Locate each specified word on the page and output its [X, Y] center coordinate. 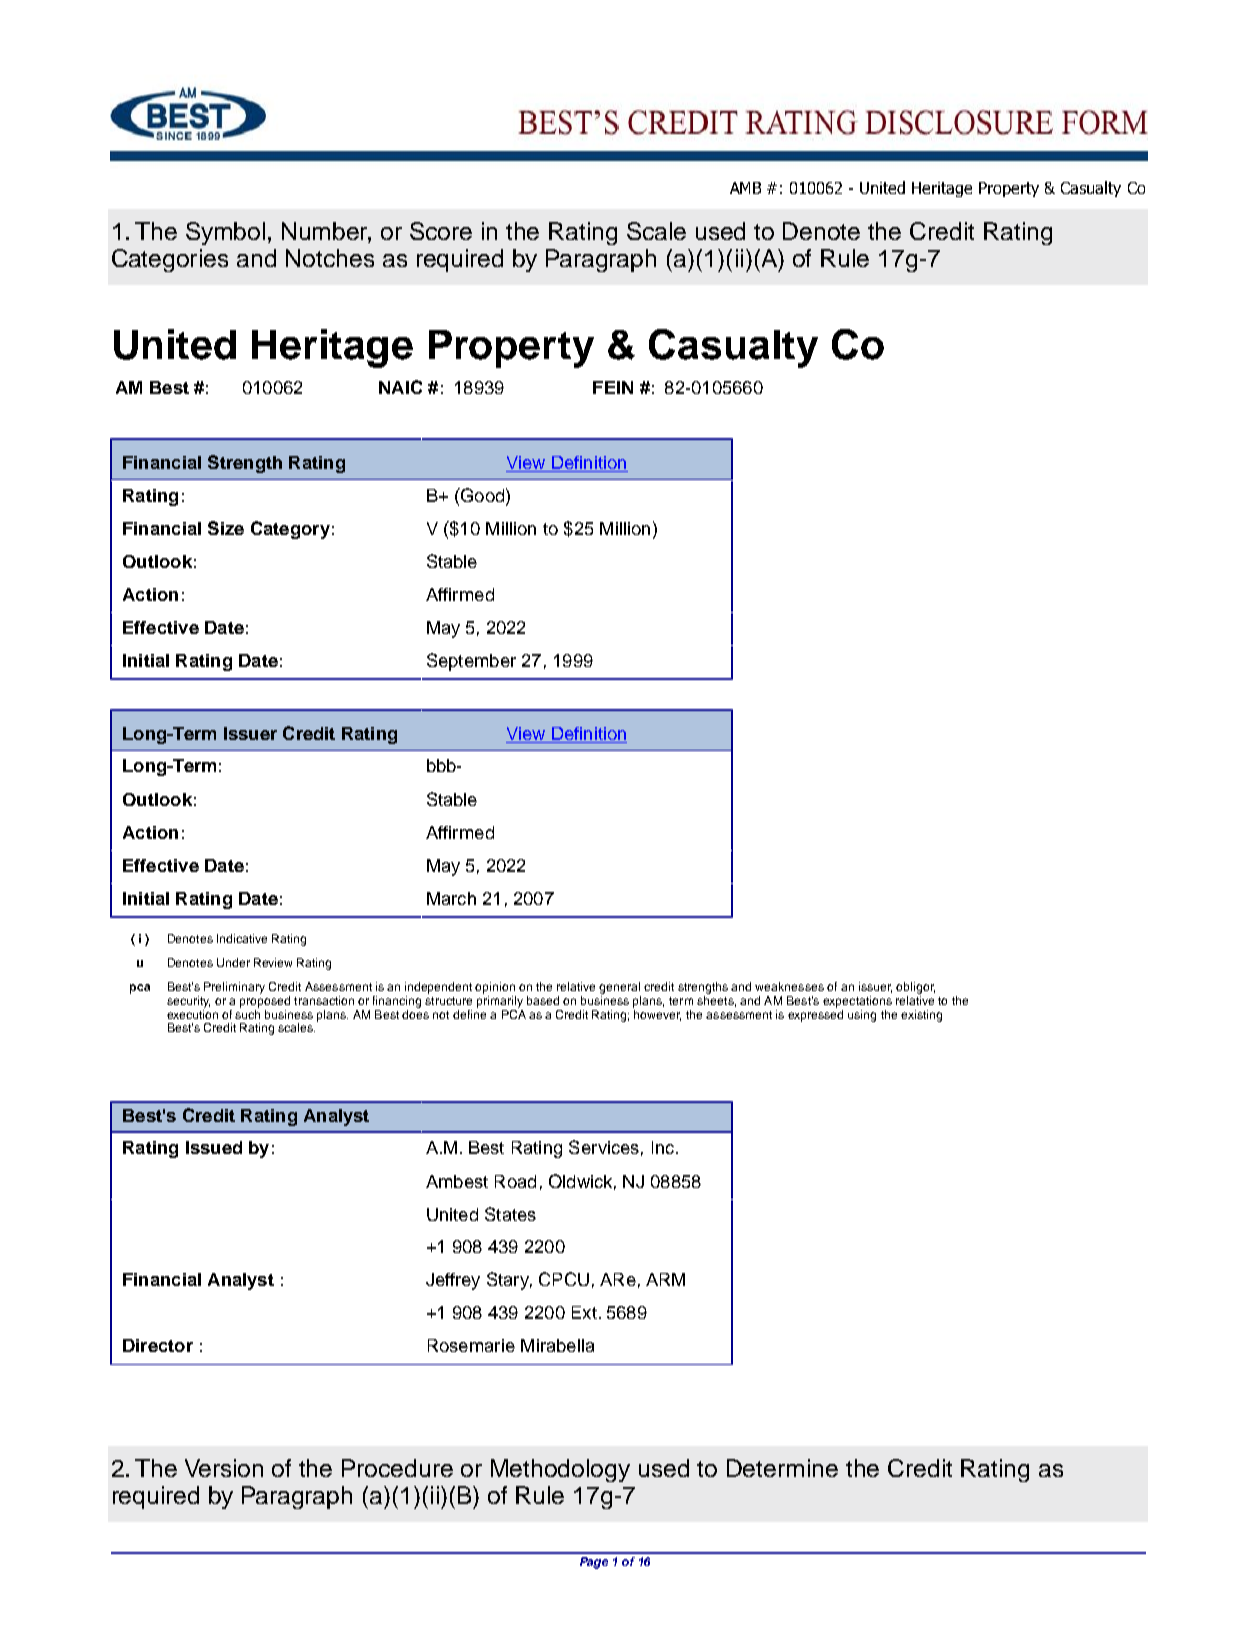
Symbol [225, 233]
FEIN [613, 387]
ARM [665, 1279]
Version [224, 1468]
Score [441, 231]
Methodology [560, 1470]
